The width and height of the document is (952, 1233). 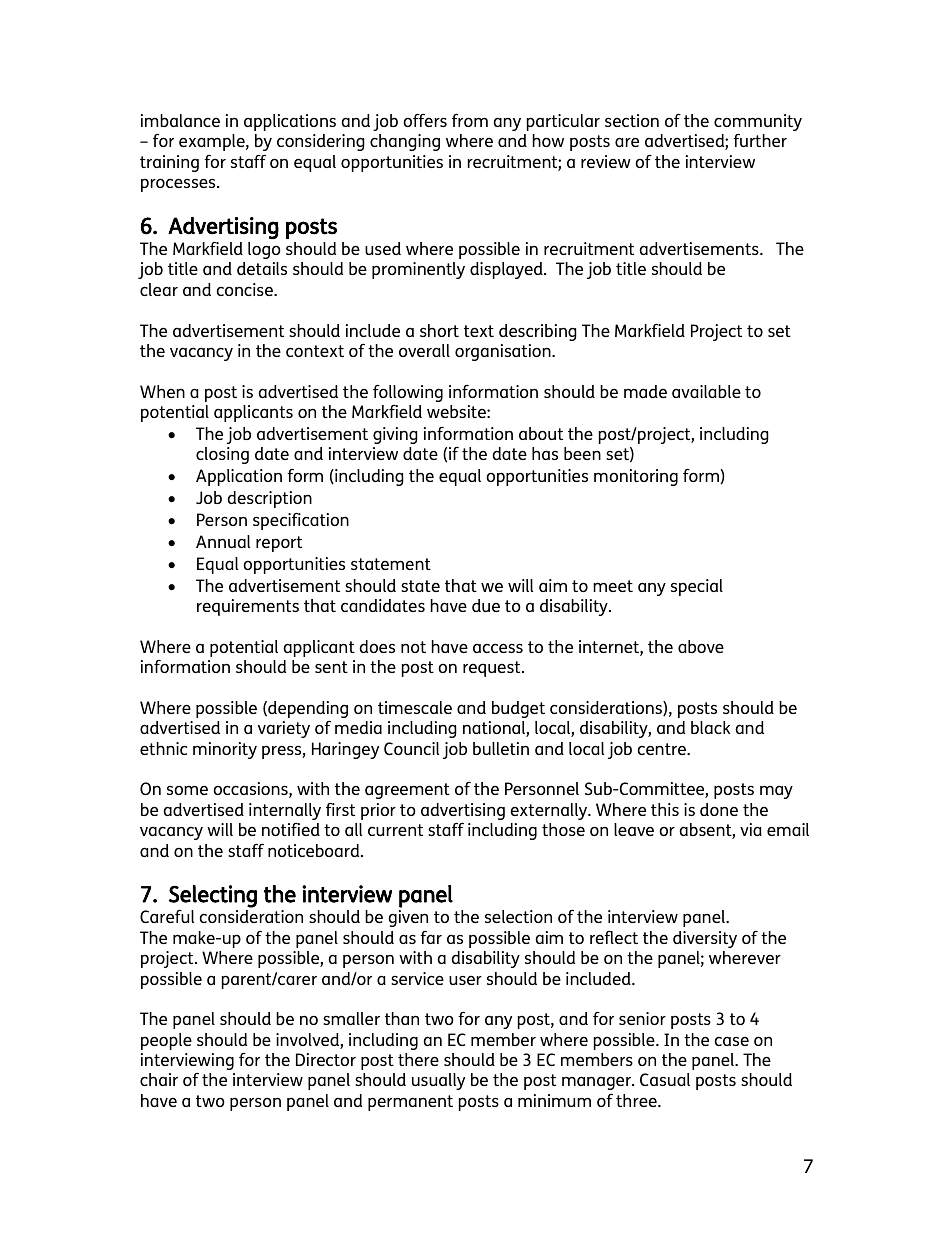 What do you see at coordinates (760, 140) in the document?
I see `further` at bounding box center [760, 140].
